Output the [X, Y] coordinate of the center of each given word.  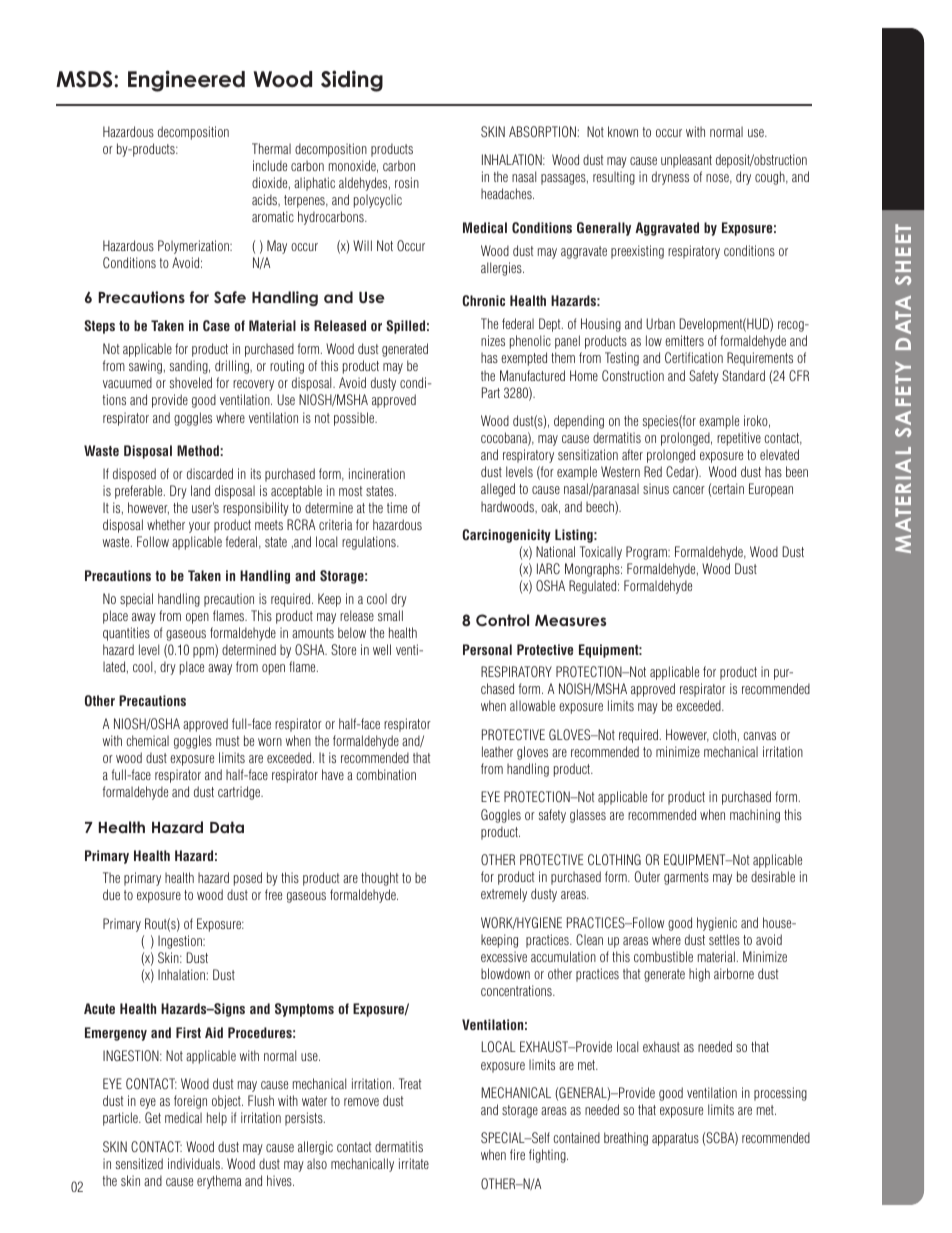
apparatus [675, 1139]
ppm [204, 652]
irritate [414, 1163]
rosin [407, 182]
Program [647, 553]
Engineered [186, 81]
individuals [195, 1163]
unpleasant [686, 161]
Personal [487, 649]
